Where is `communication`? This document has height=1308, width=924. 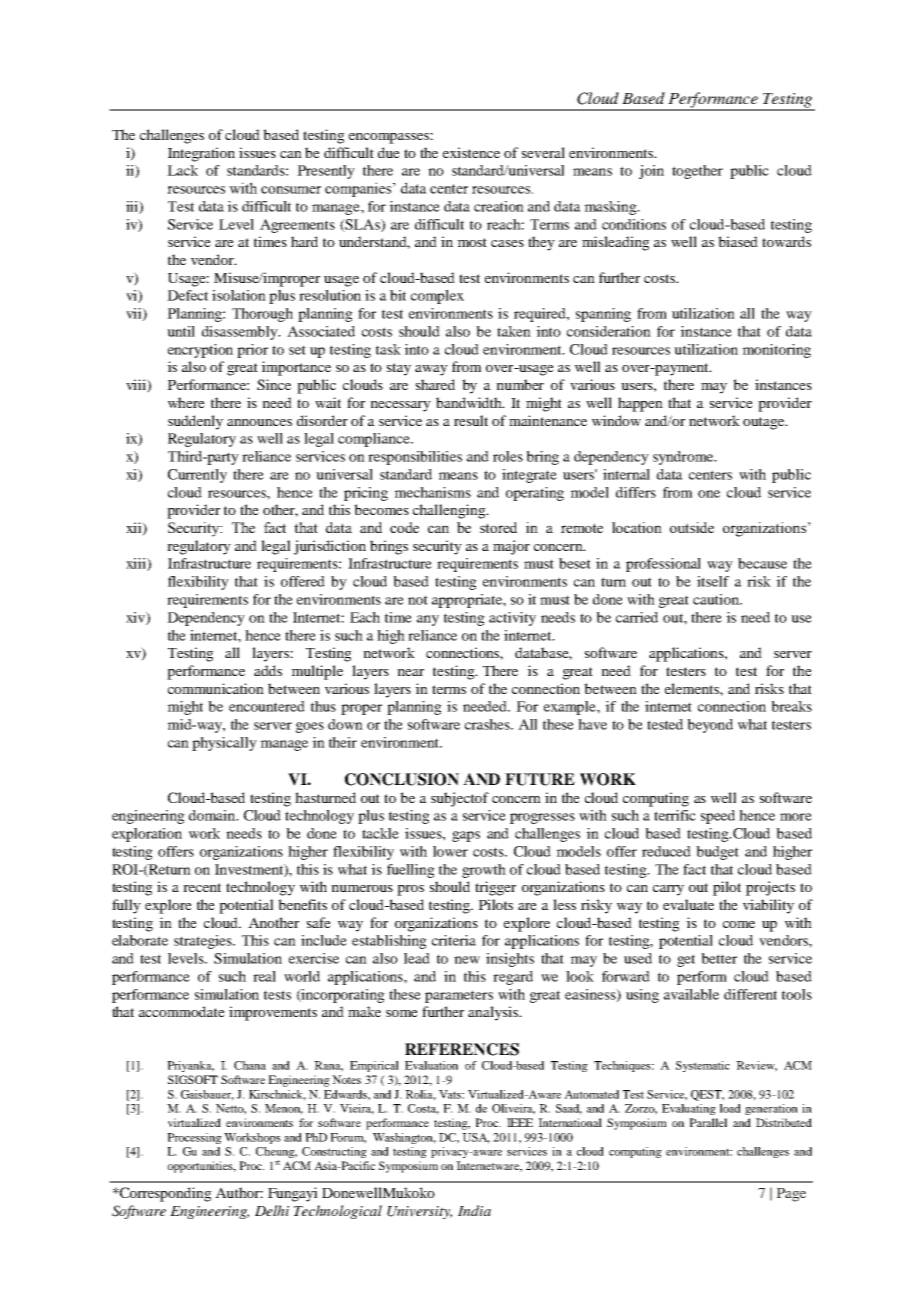 communication is located at coordinates (216, 688).
